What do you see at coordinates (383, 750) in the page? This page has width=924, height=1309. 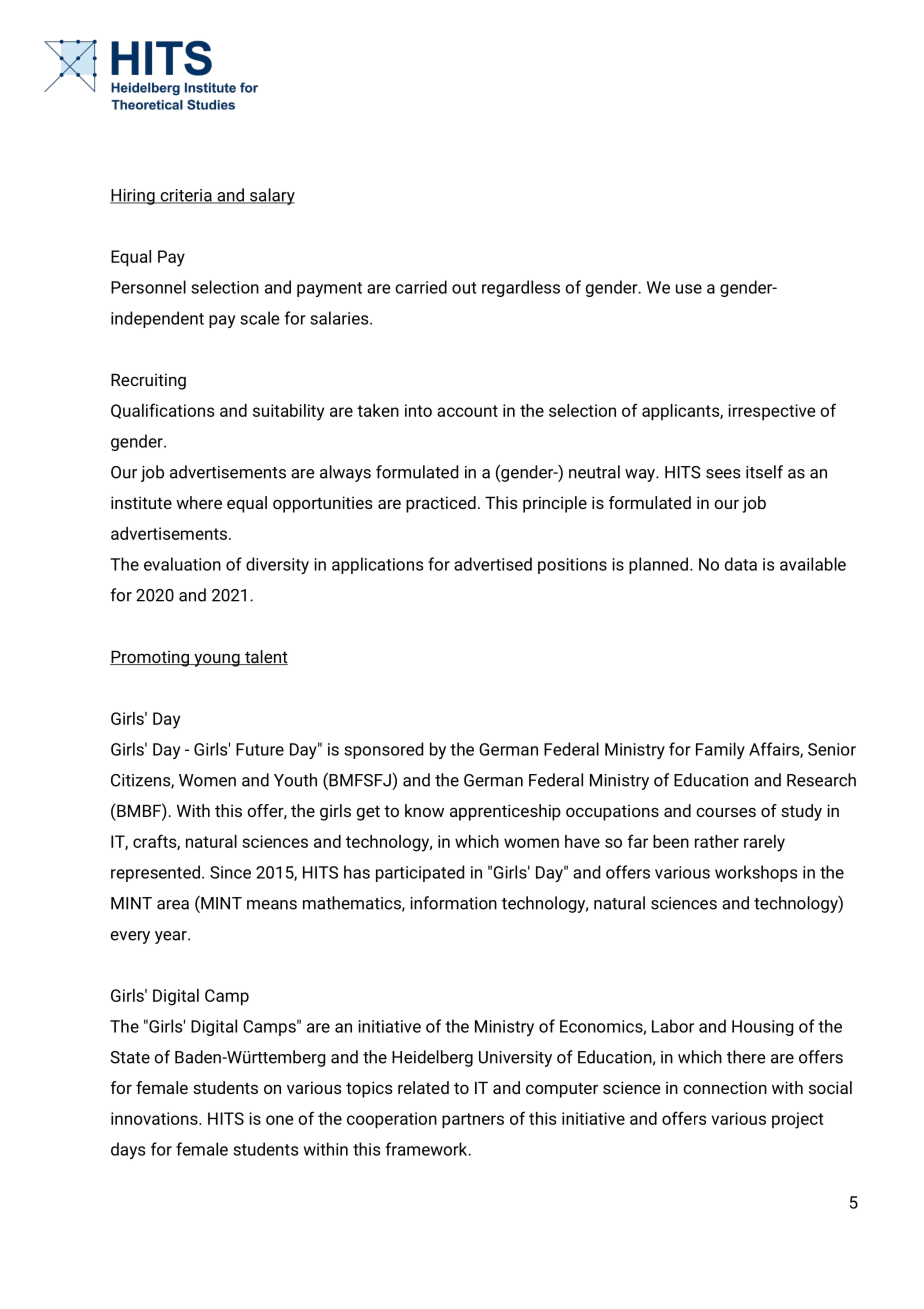 I see `sponsored` at bounding box center [383, 750].
